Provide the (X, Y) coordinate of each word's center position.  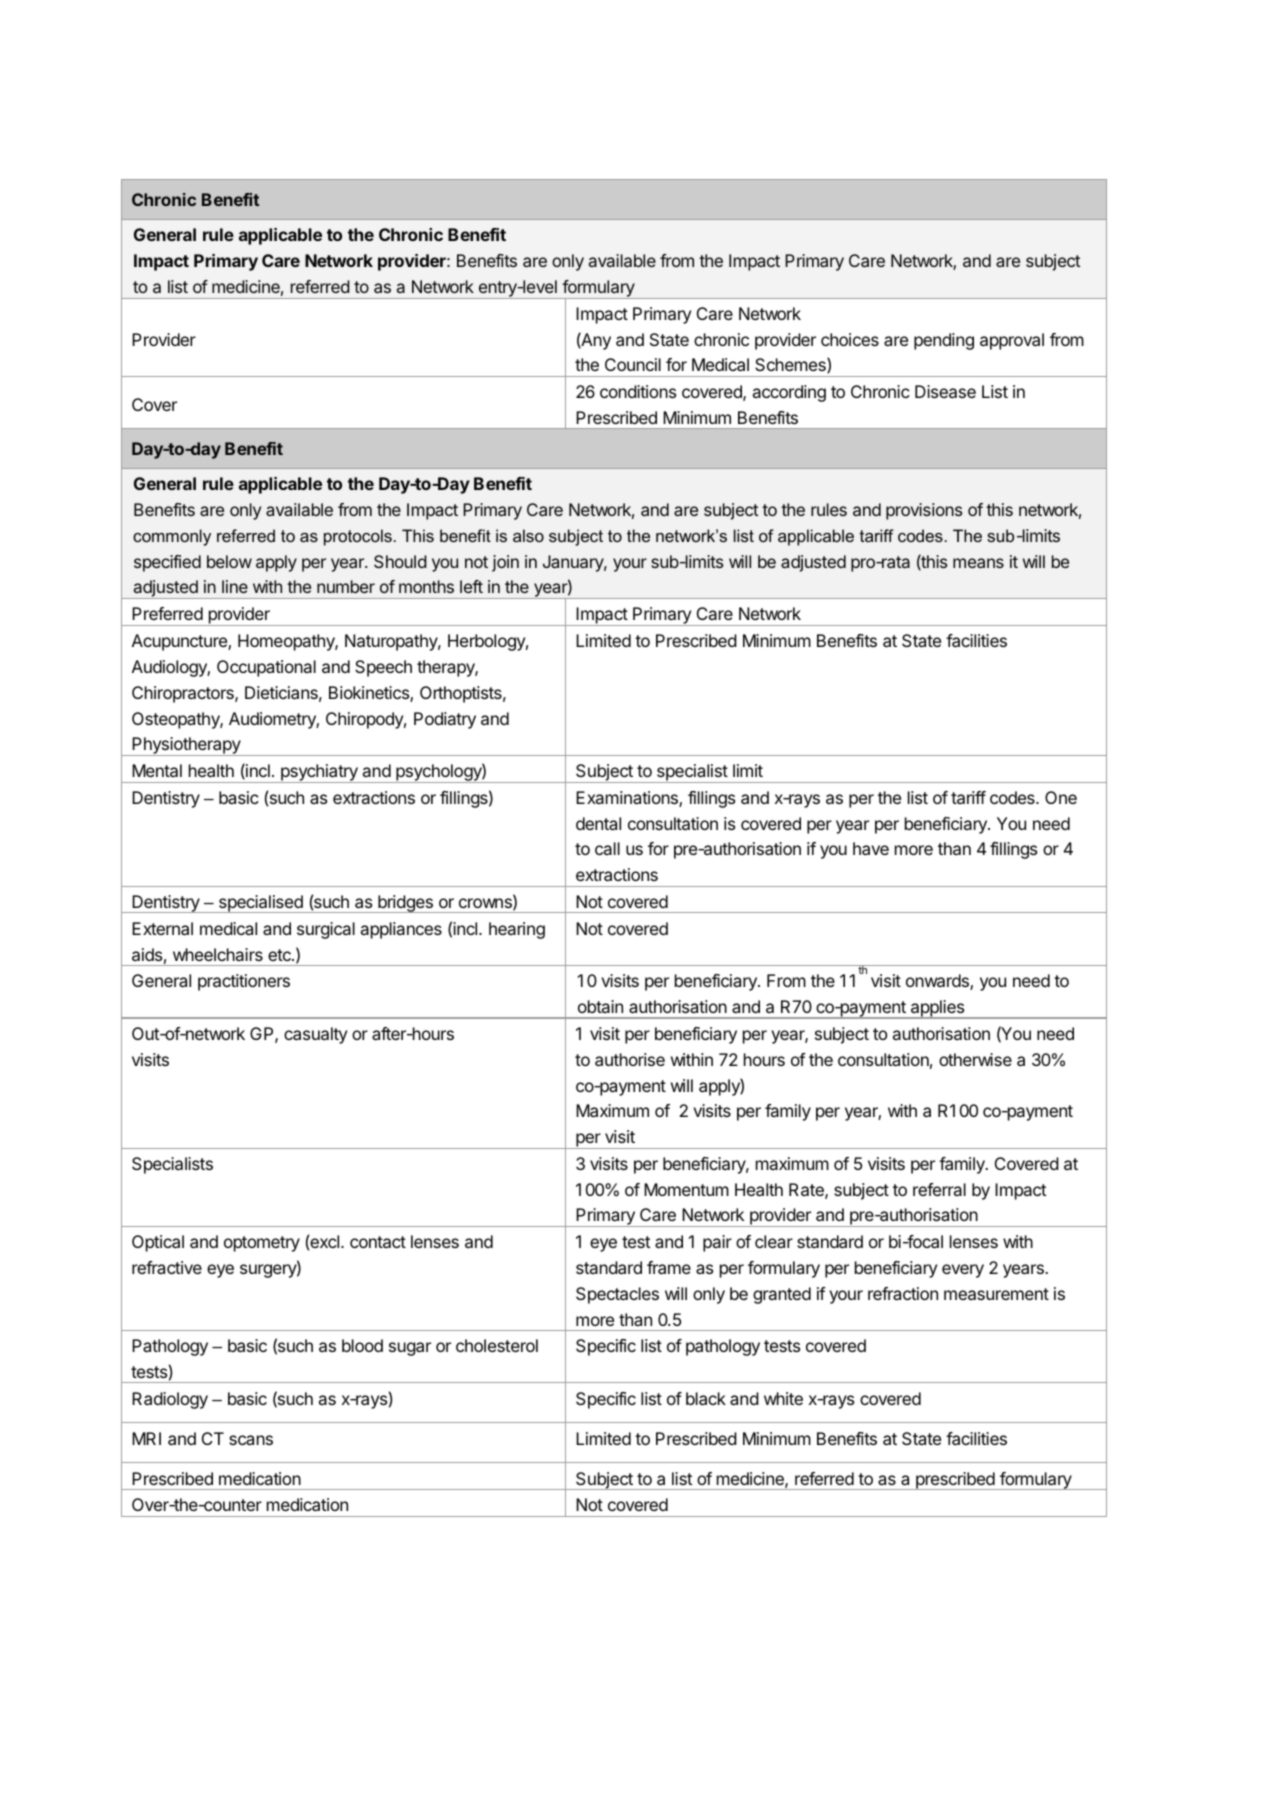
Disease (945, 391)
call (607, 848)
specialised (260, 904)
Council (633, 364)
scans (251, 1440)
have (871, 848)
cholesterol (497, 1345)
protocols (358, 537)
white (783, 1398)
